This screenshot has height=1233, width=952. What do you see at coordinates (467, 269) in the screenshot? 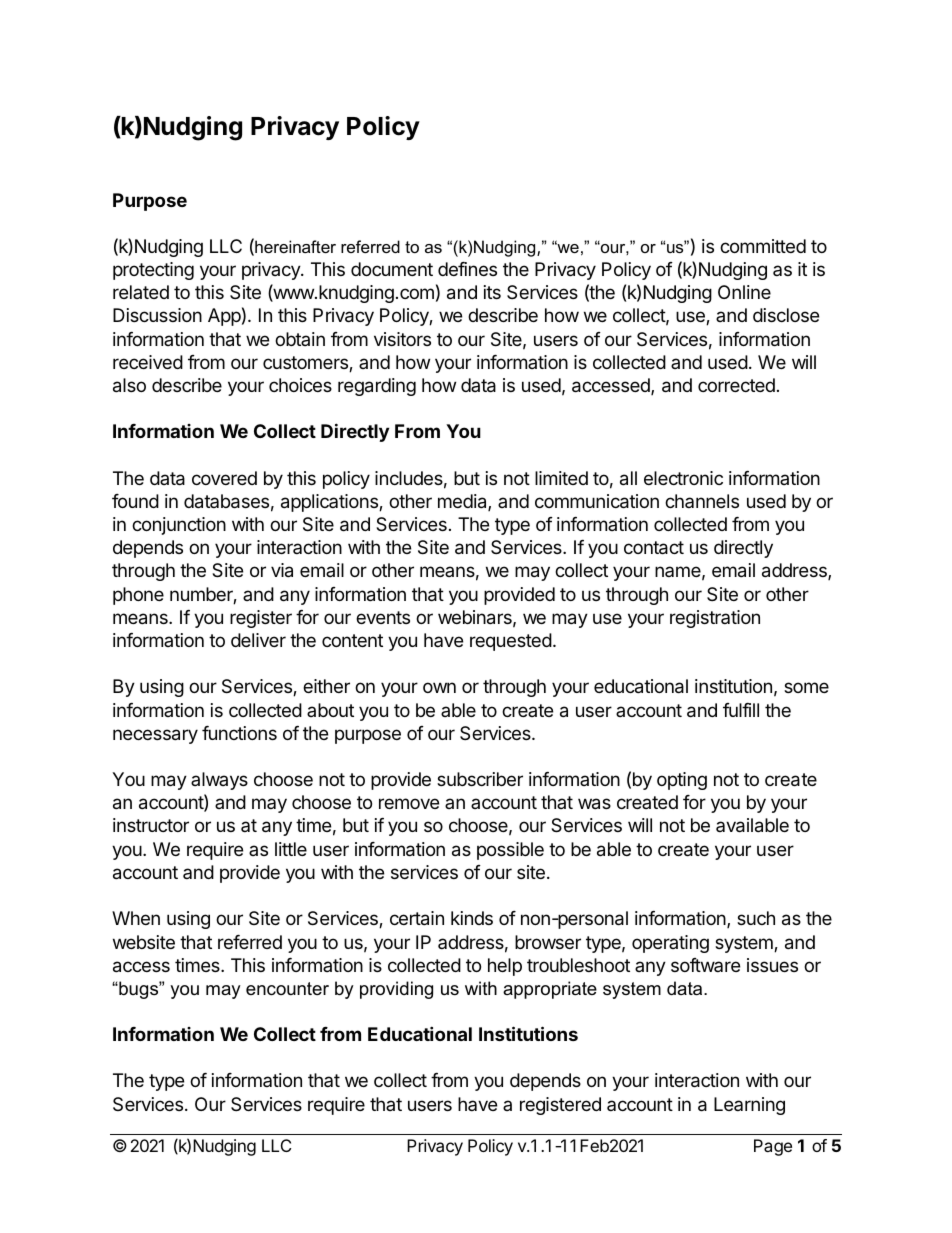
I see `defines` at bounding box center [467, 269].
